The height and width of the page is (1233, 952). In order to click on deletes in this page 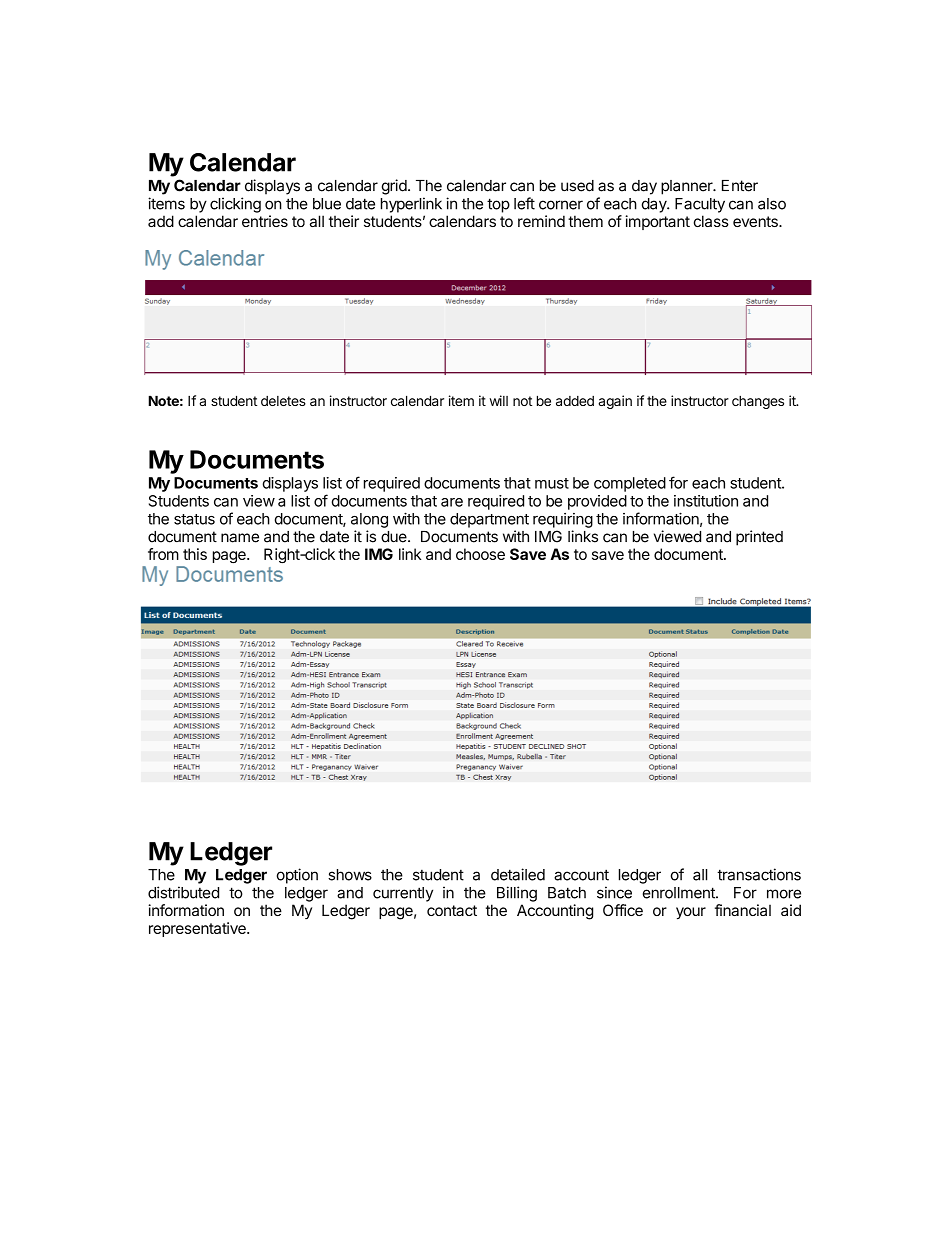, I will do `click(283, 401)`.
